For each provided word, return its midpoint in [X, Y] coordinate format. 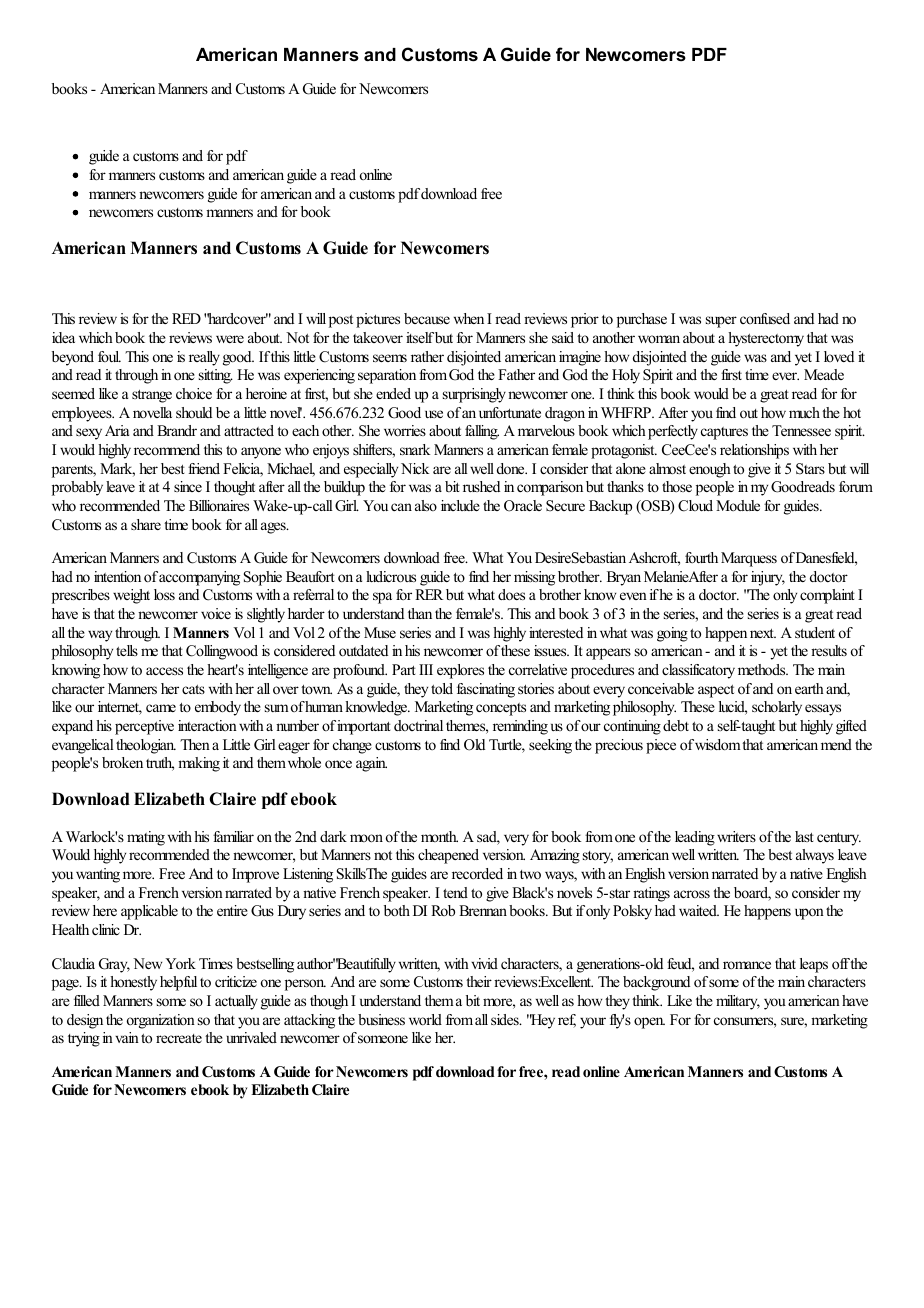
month [439, 836]
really [204, 358]
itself [420, 337]
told [442, 688]
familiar [233, 836]
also [426, 505]
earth [809, 688]
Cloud [695, 506]
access [164, 671]
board [752, 894]
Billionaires [219, 505]
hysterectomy [766, 339]
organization [161, 1021]
